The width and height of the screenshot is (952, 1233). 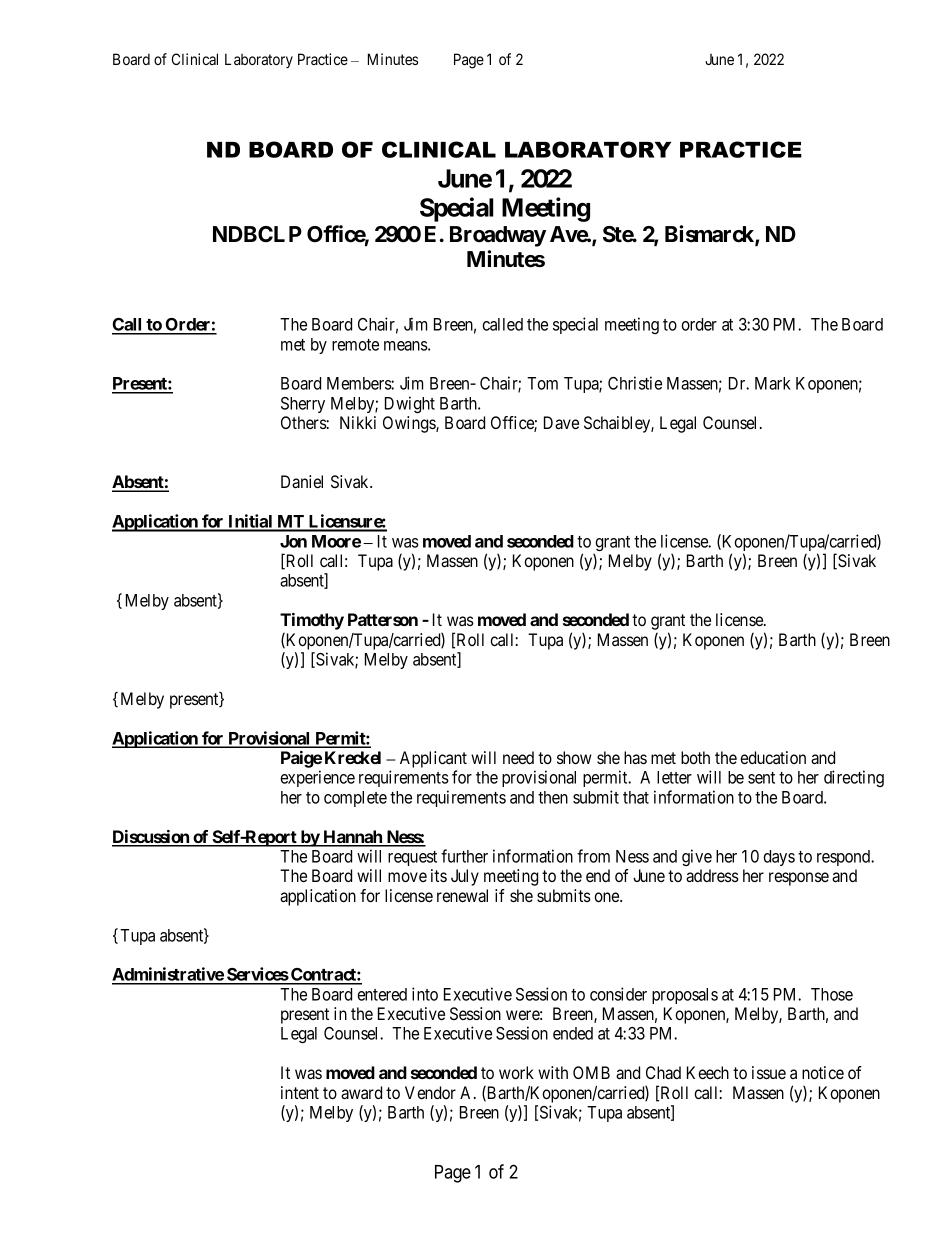 I want to click on Mark, so click(x=773, y=383).
